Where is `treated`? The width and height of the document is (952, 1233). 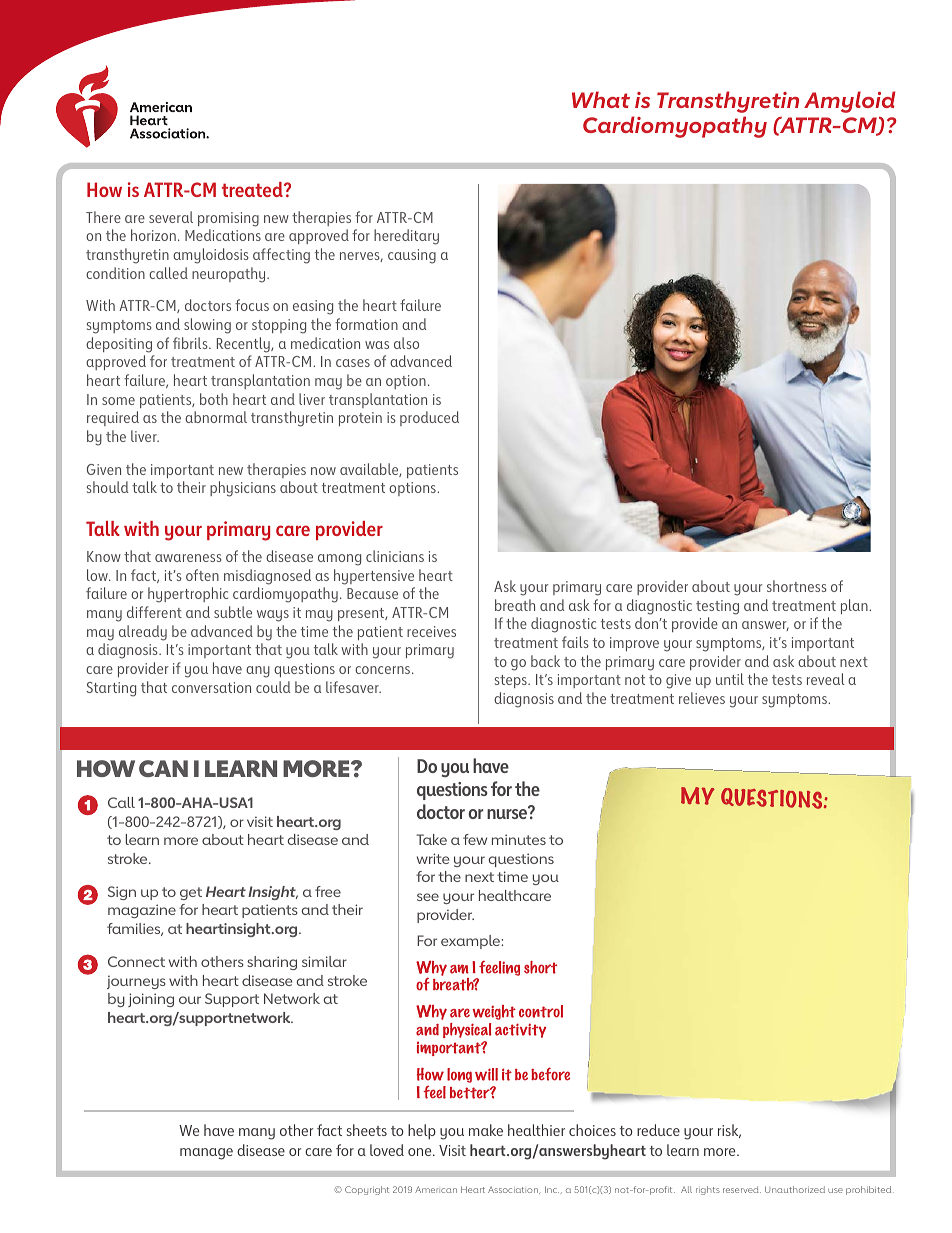 treated is located at coordinates (253, 189).
